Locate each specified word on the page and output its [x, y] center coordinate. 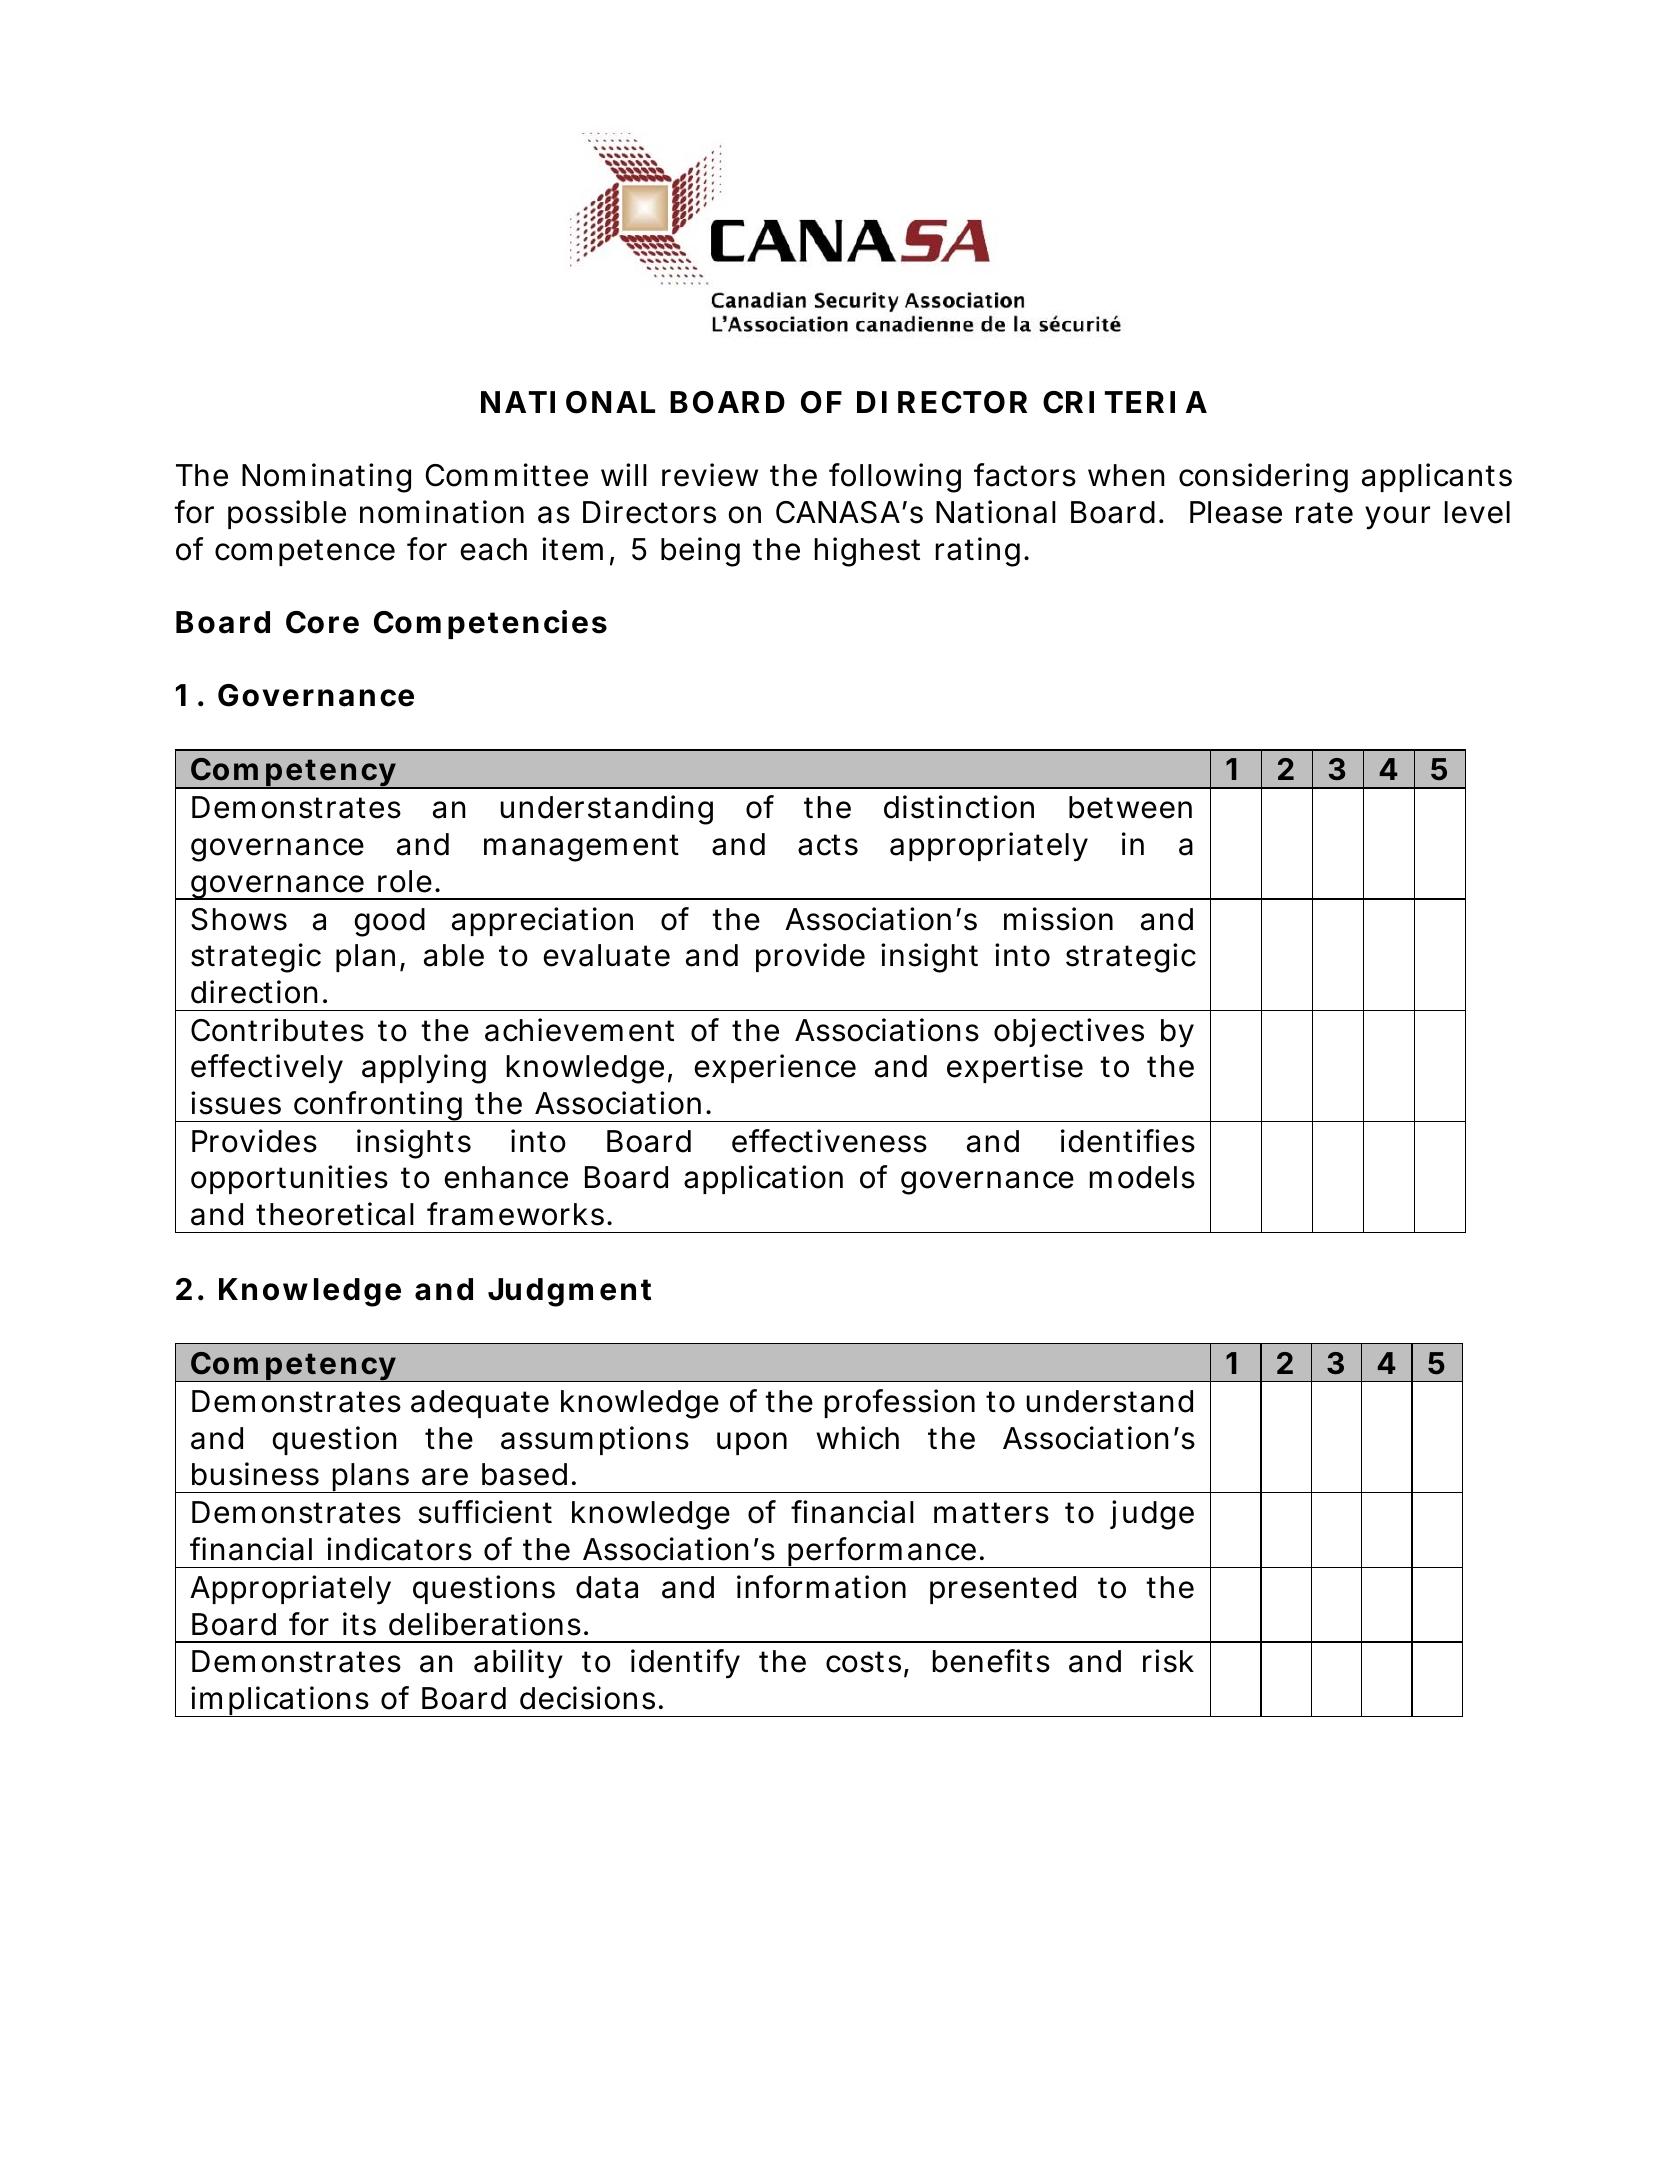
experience [775, 1068]
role [405, 881]
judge [1152, 1515]
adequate [480, 1404]
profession [900, 1403]
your [1397, 518]
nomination [442, 512]
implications [280, 1701]
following [895, 478]
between [1130, 807]
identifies [1128, 1141]
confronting [378, 1106]
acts [828, 845]
